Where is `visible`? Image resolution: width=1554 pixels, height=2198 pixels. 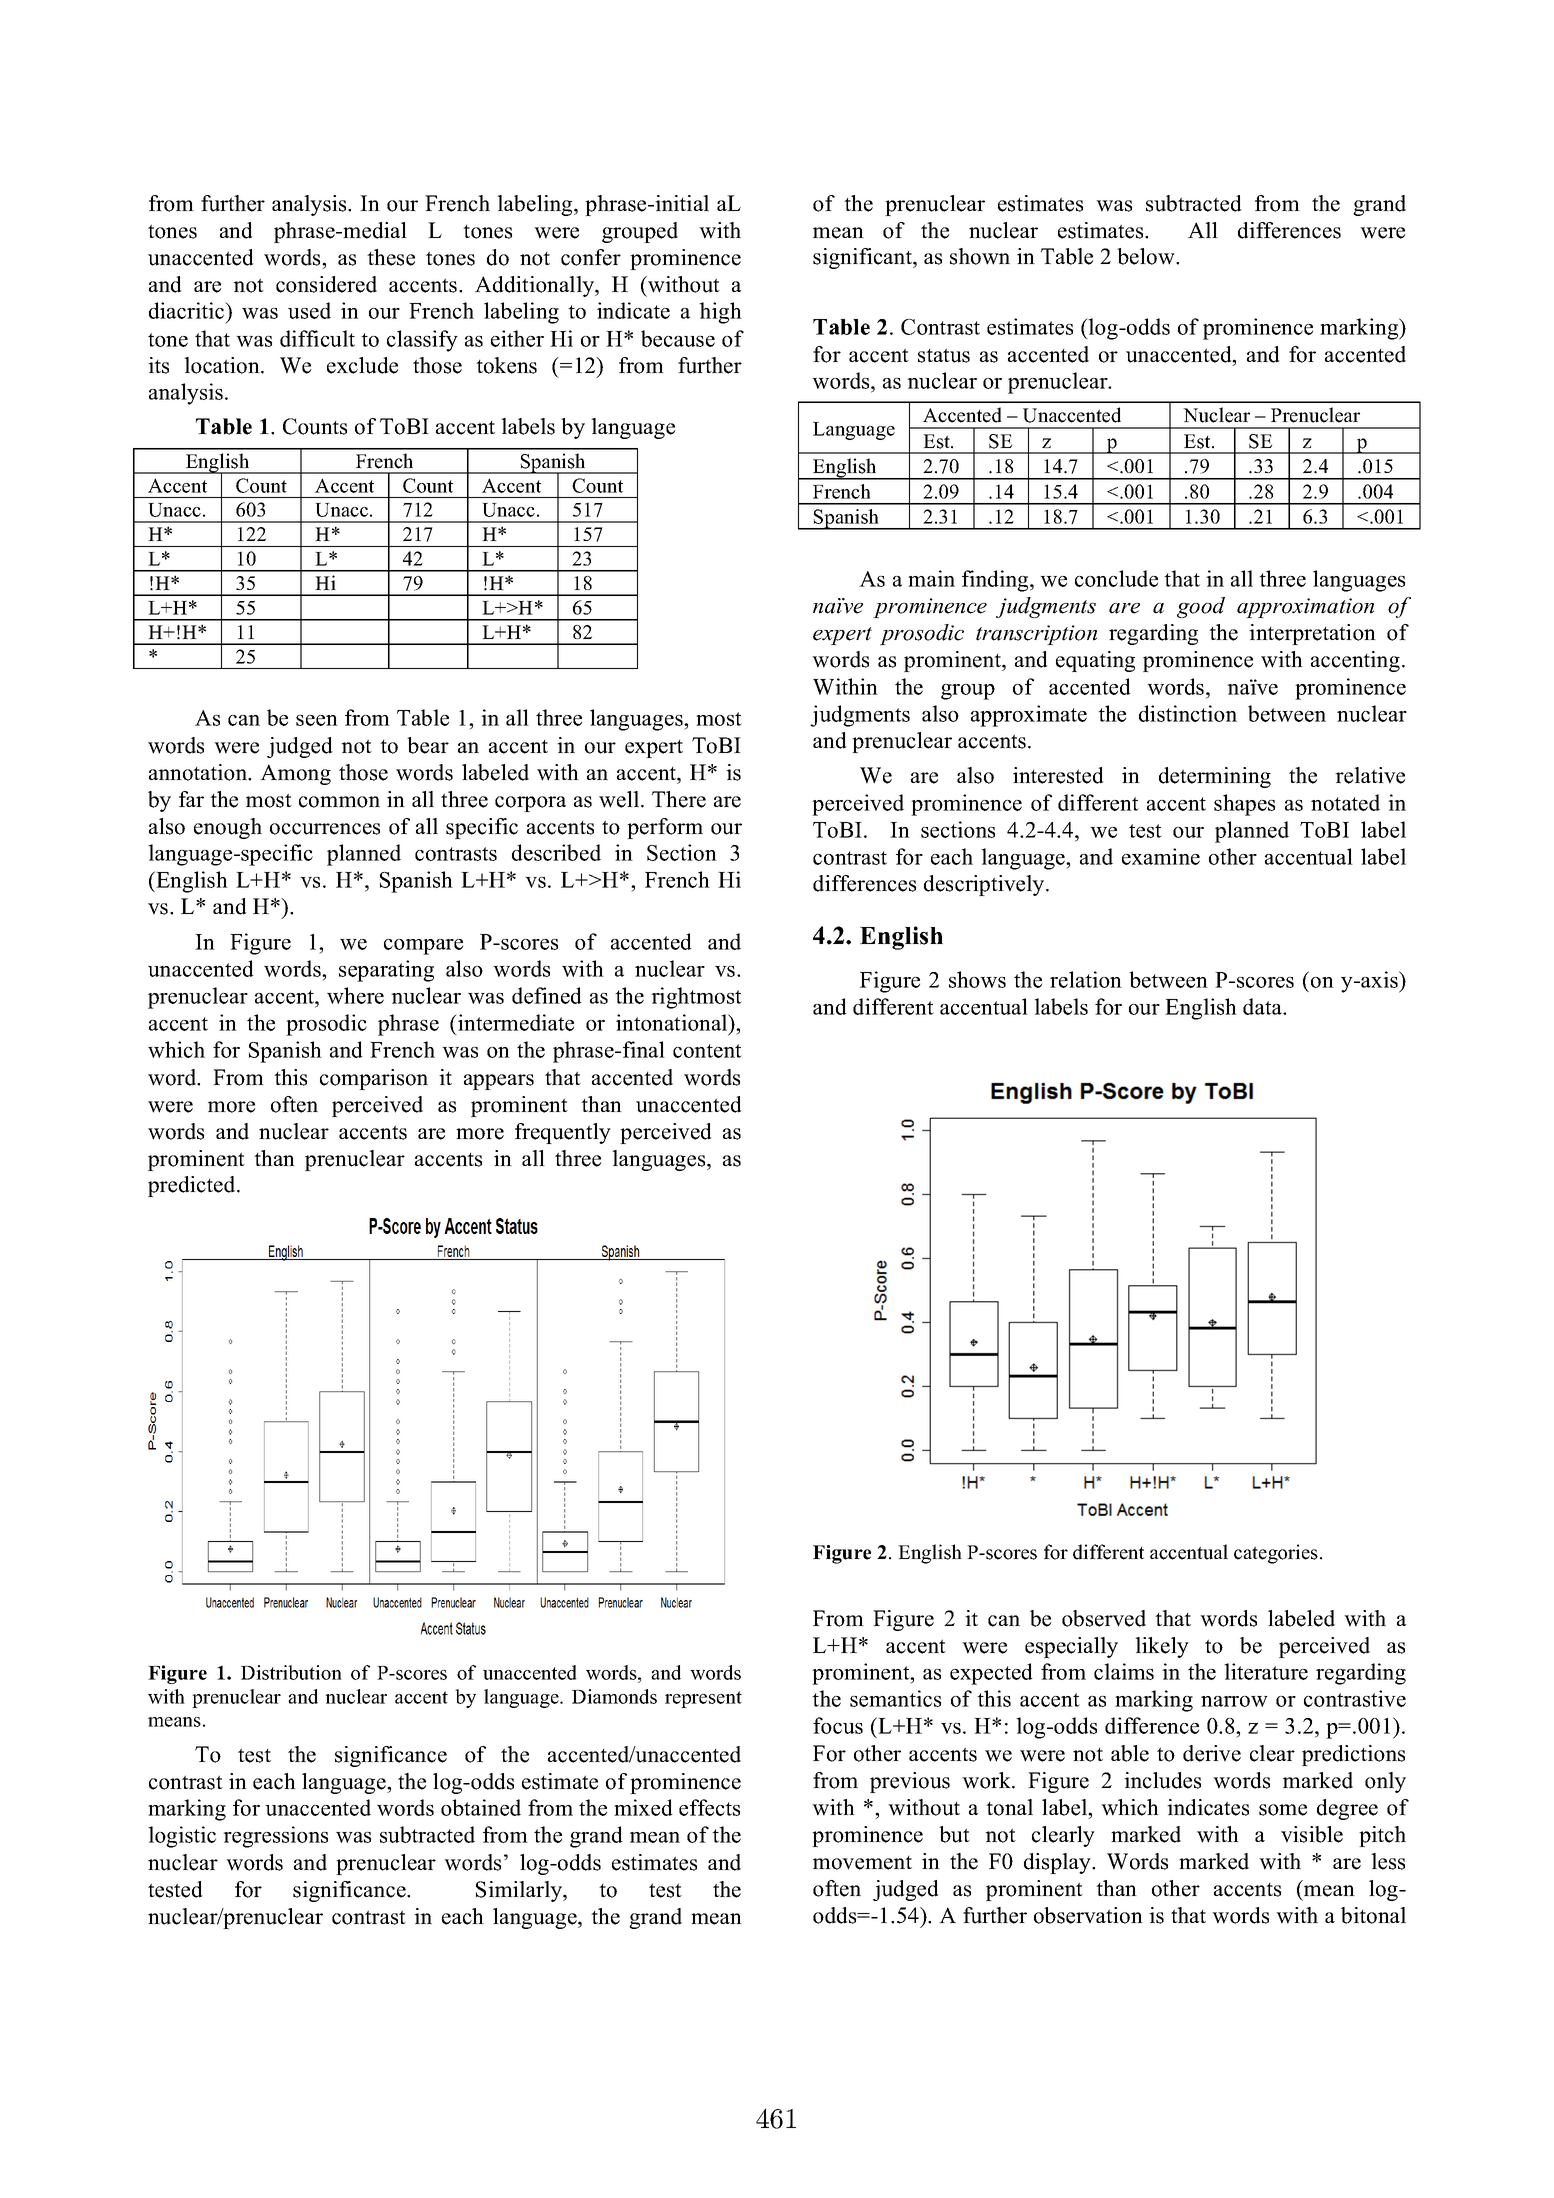 visible is located at coordinates (1312, 1834).
